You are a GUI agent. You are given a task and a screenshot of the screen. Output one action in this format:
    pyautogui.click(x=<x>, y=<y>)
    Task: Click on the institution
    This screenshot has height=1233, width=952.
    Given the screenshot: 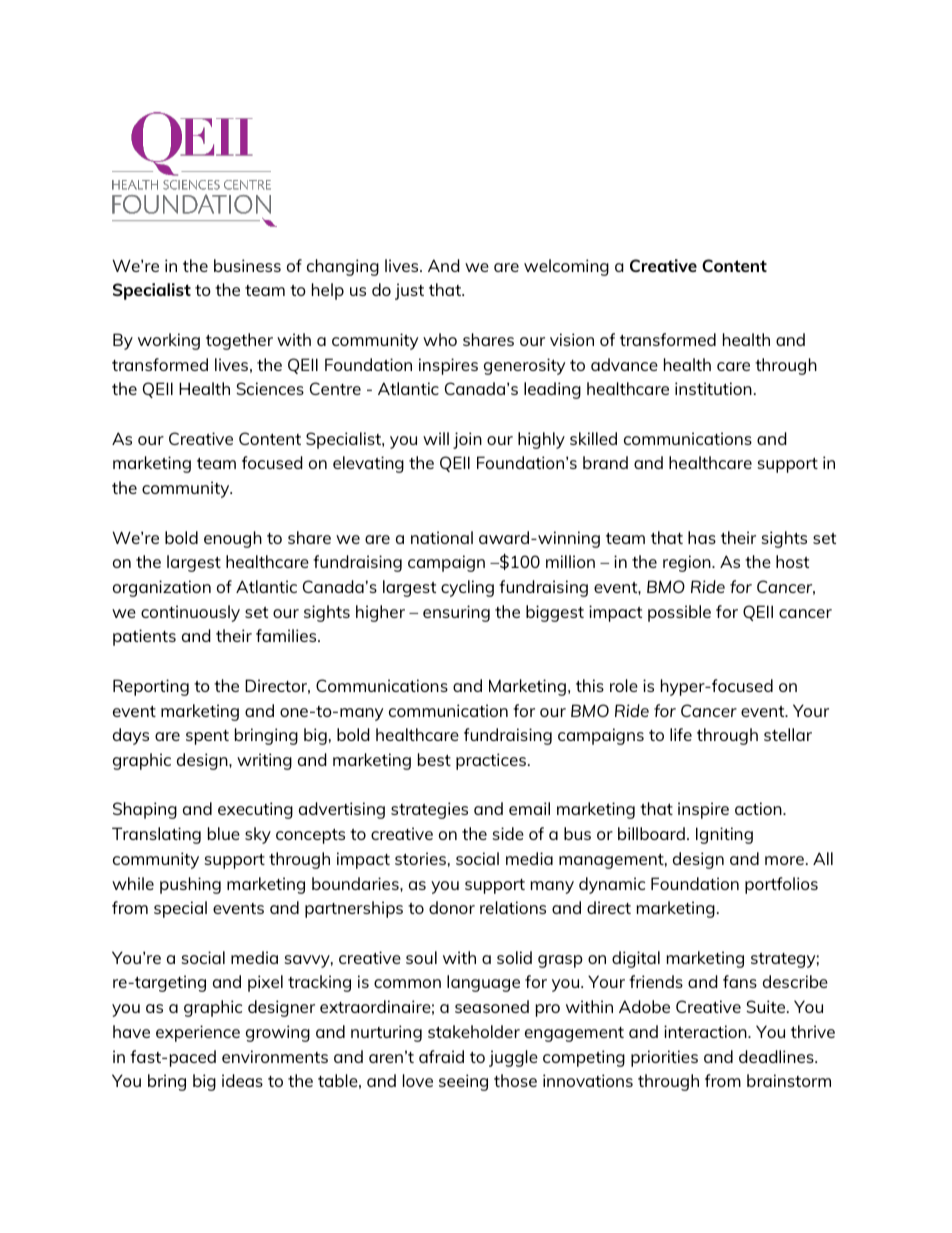 What is the action you would take?
    pyautogui.click(x=713, y=388)
